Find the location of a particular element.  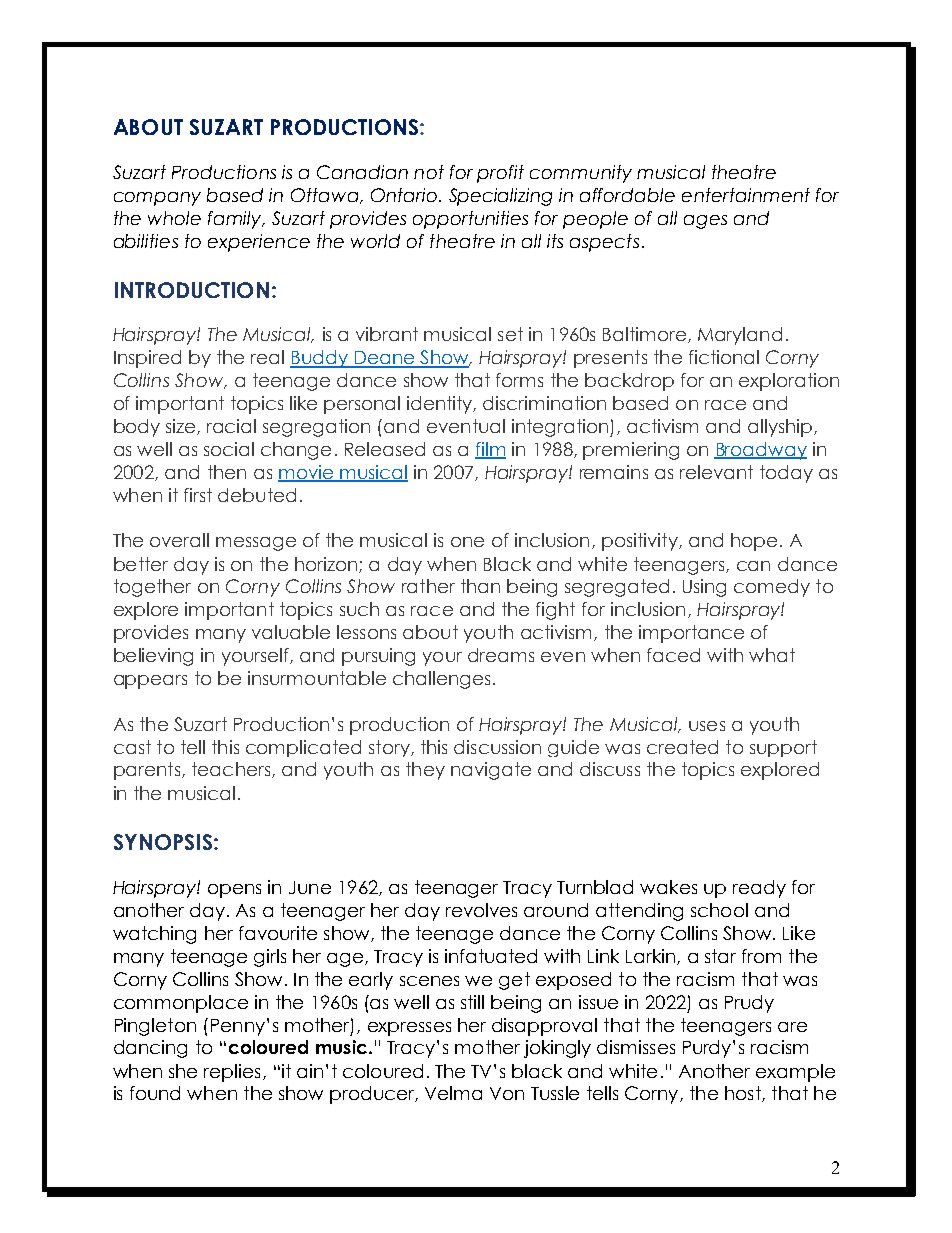

entertainment is located at coordinates (746, 195).
